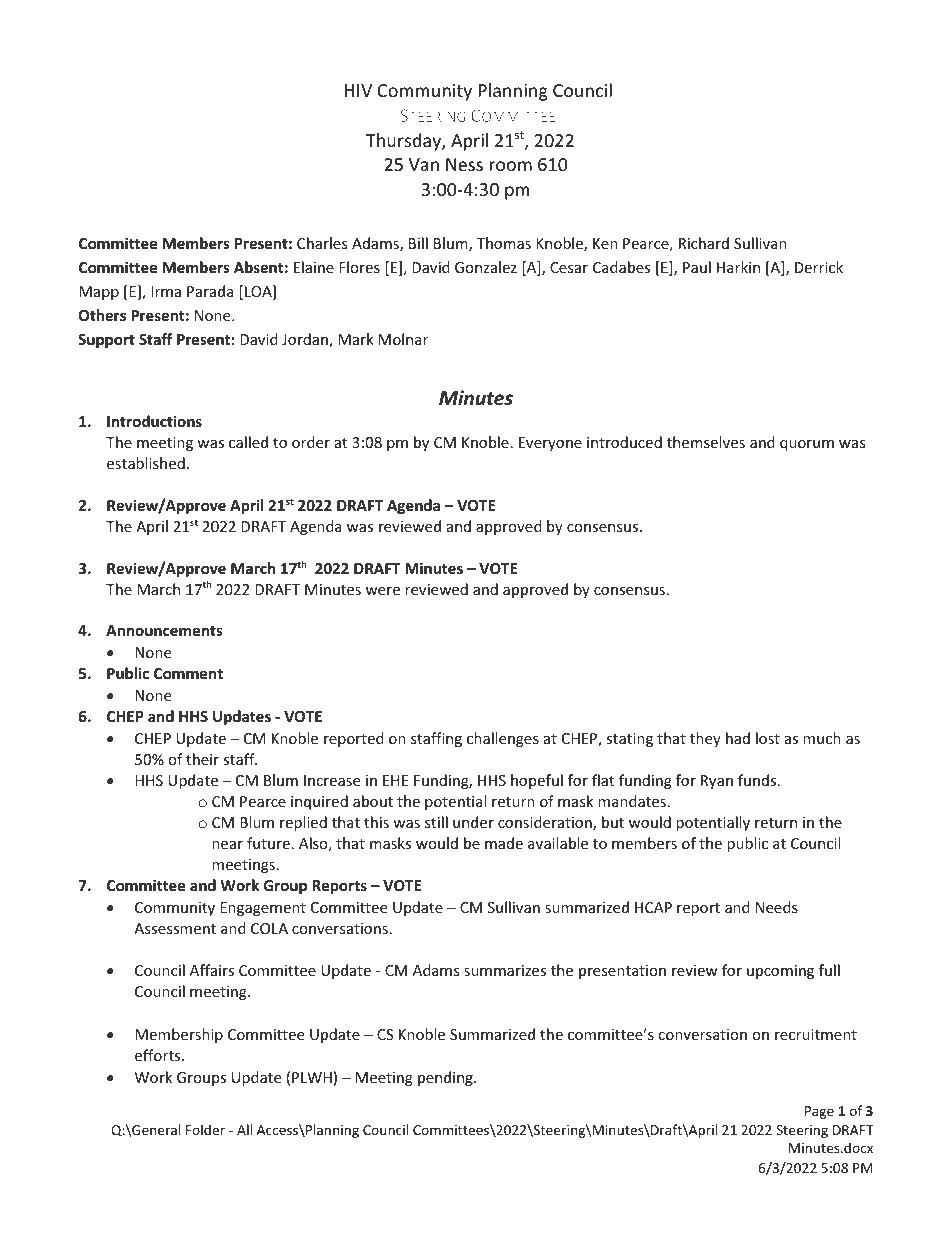 This screenshot has height=1233, width=952. What do you see at coordinates (704, 243) in the screenshot?
I see `Richard` at bounding box center [704, 243].
